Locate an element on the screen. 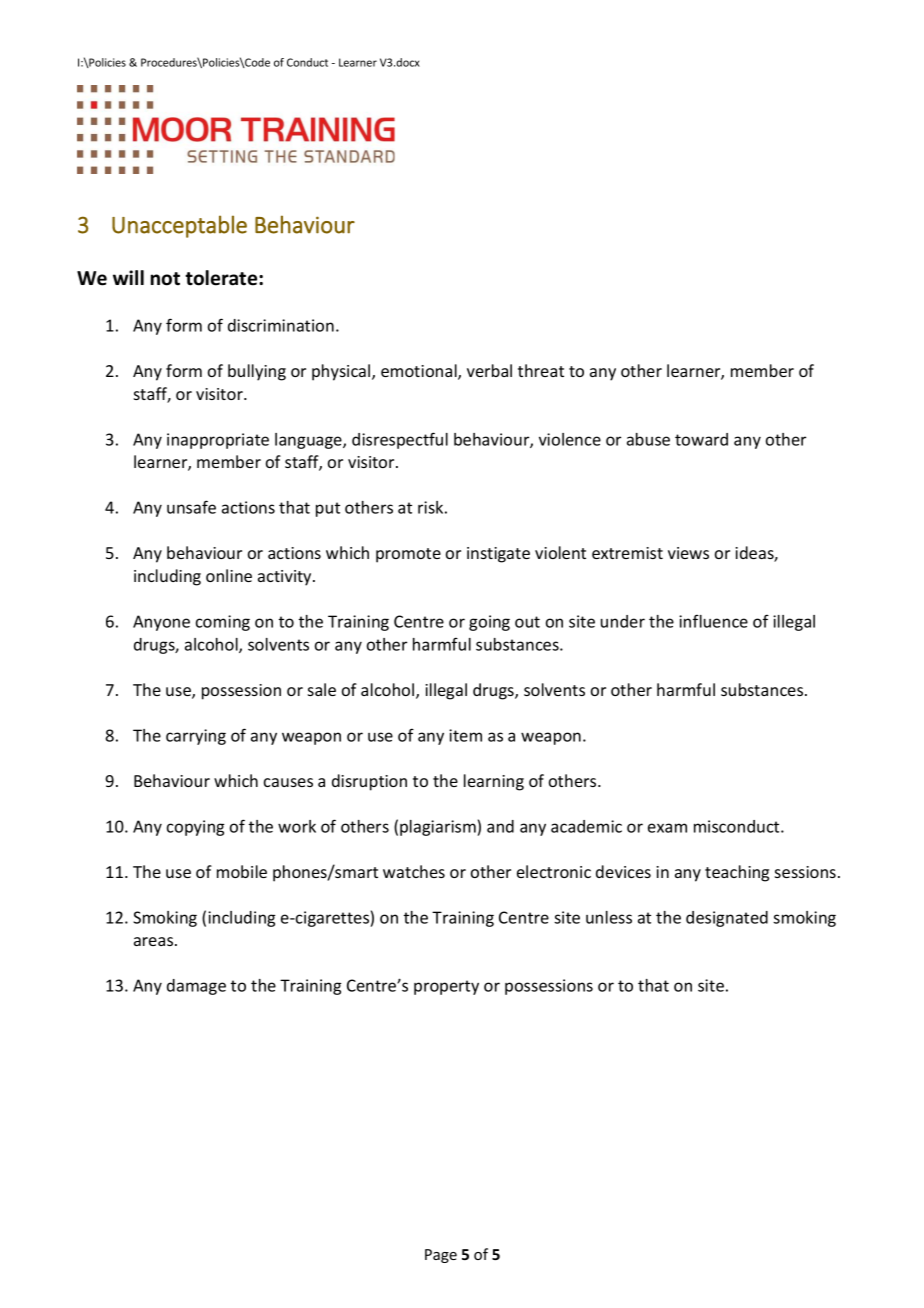 This screenshot has width=924, height=1308. emotional is located at coordinates (420, 372).
